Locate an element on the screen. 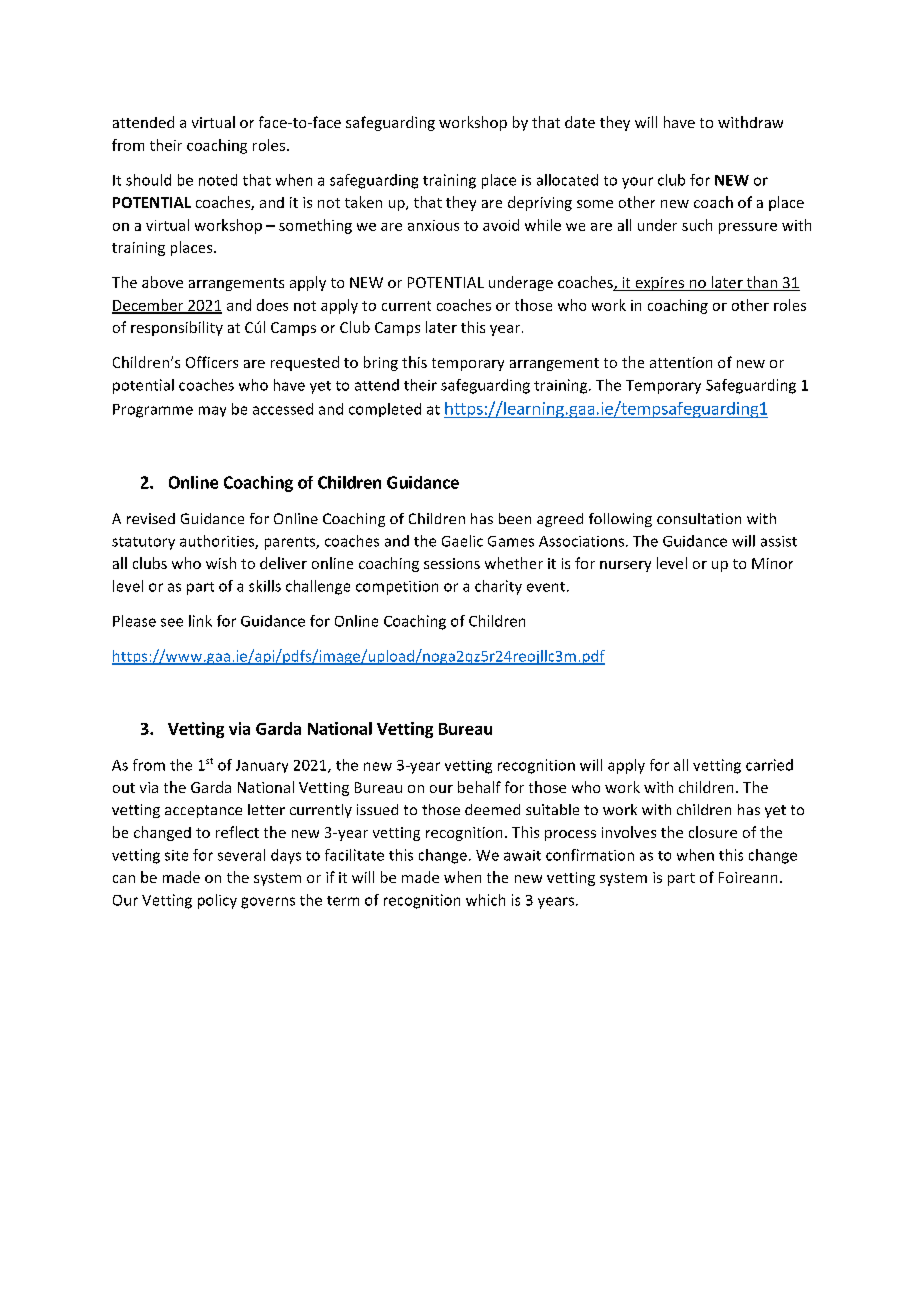 Image resolution: width=924 pixels, height=1308 pixels. policy is located at coordinates (217, 901).
